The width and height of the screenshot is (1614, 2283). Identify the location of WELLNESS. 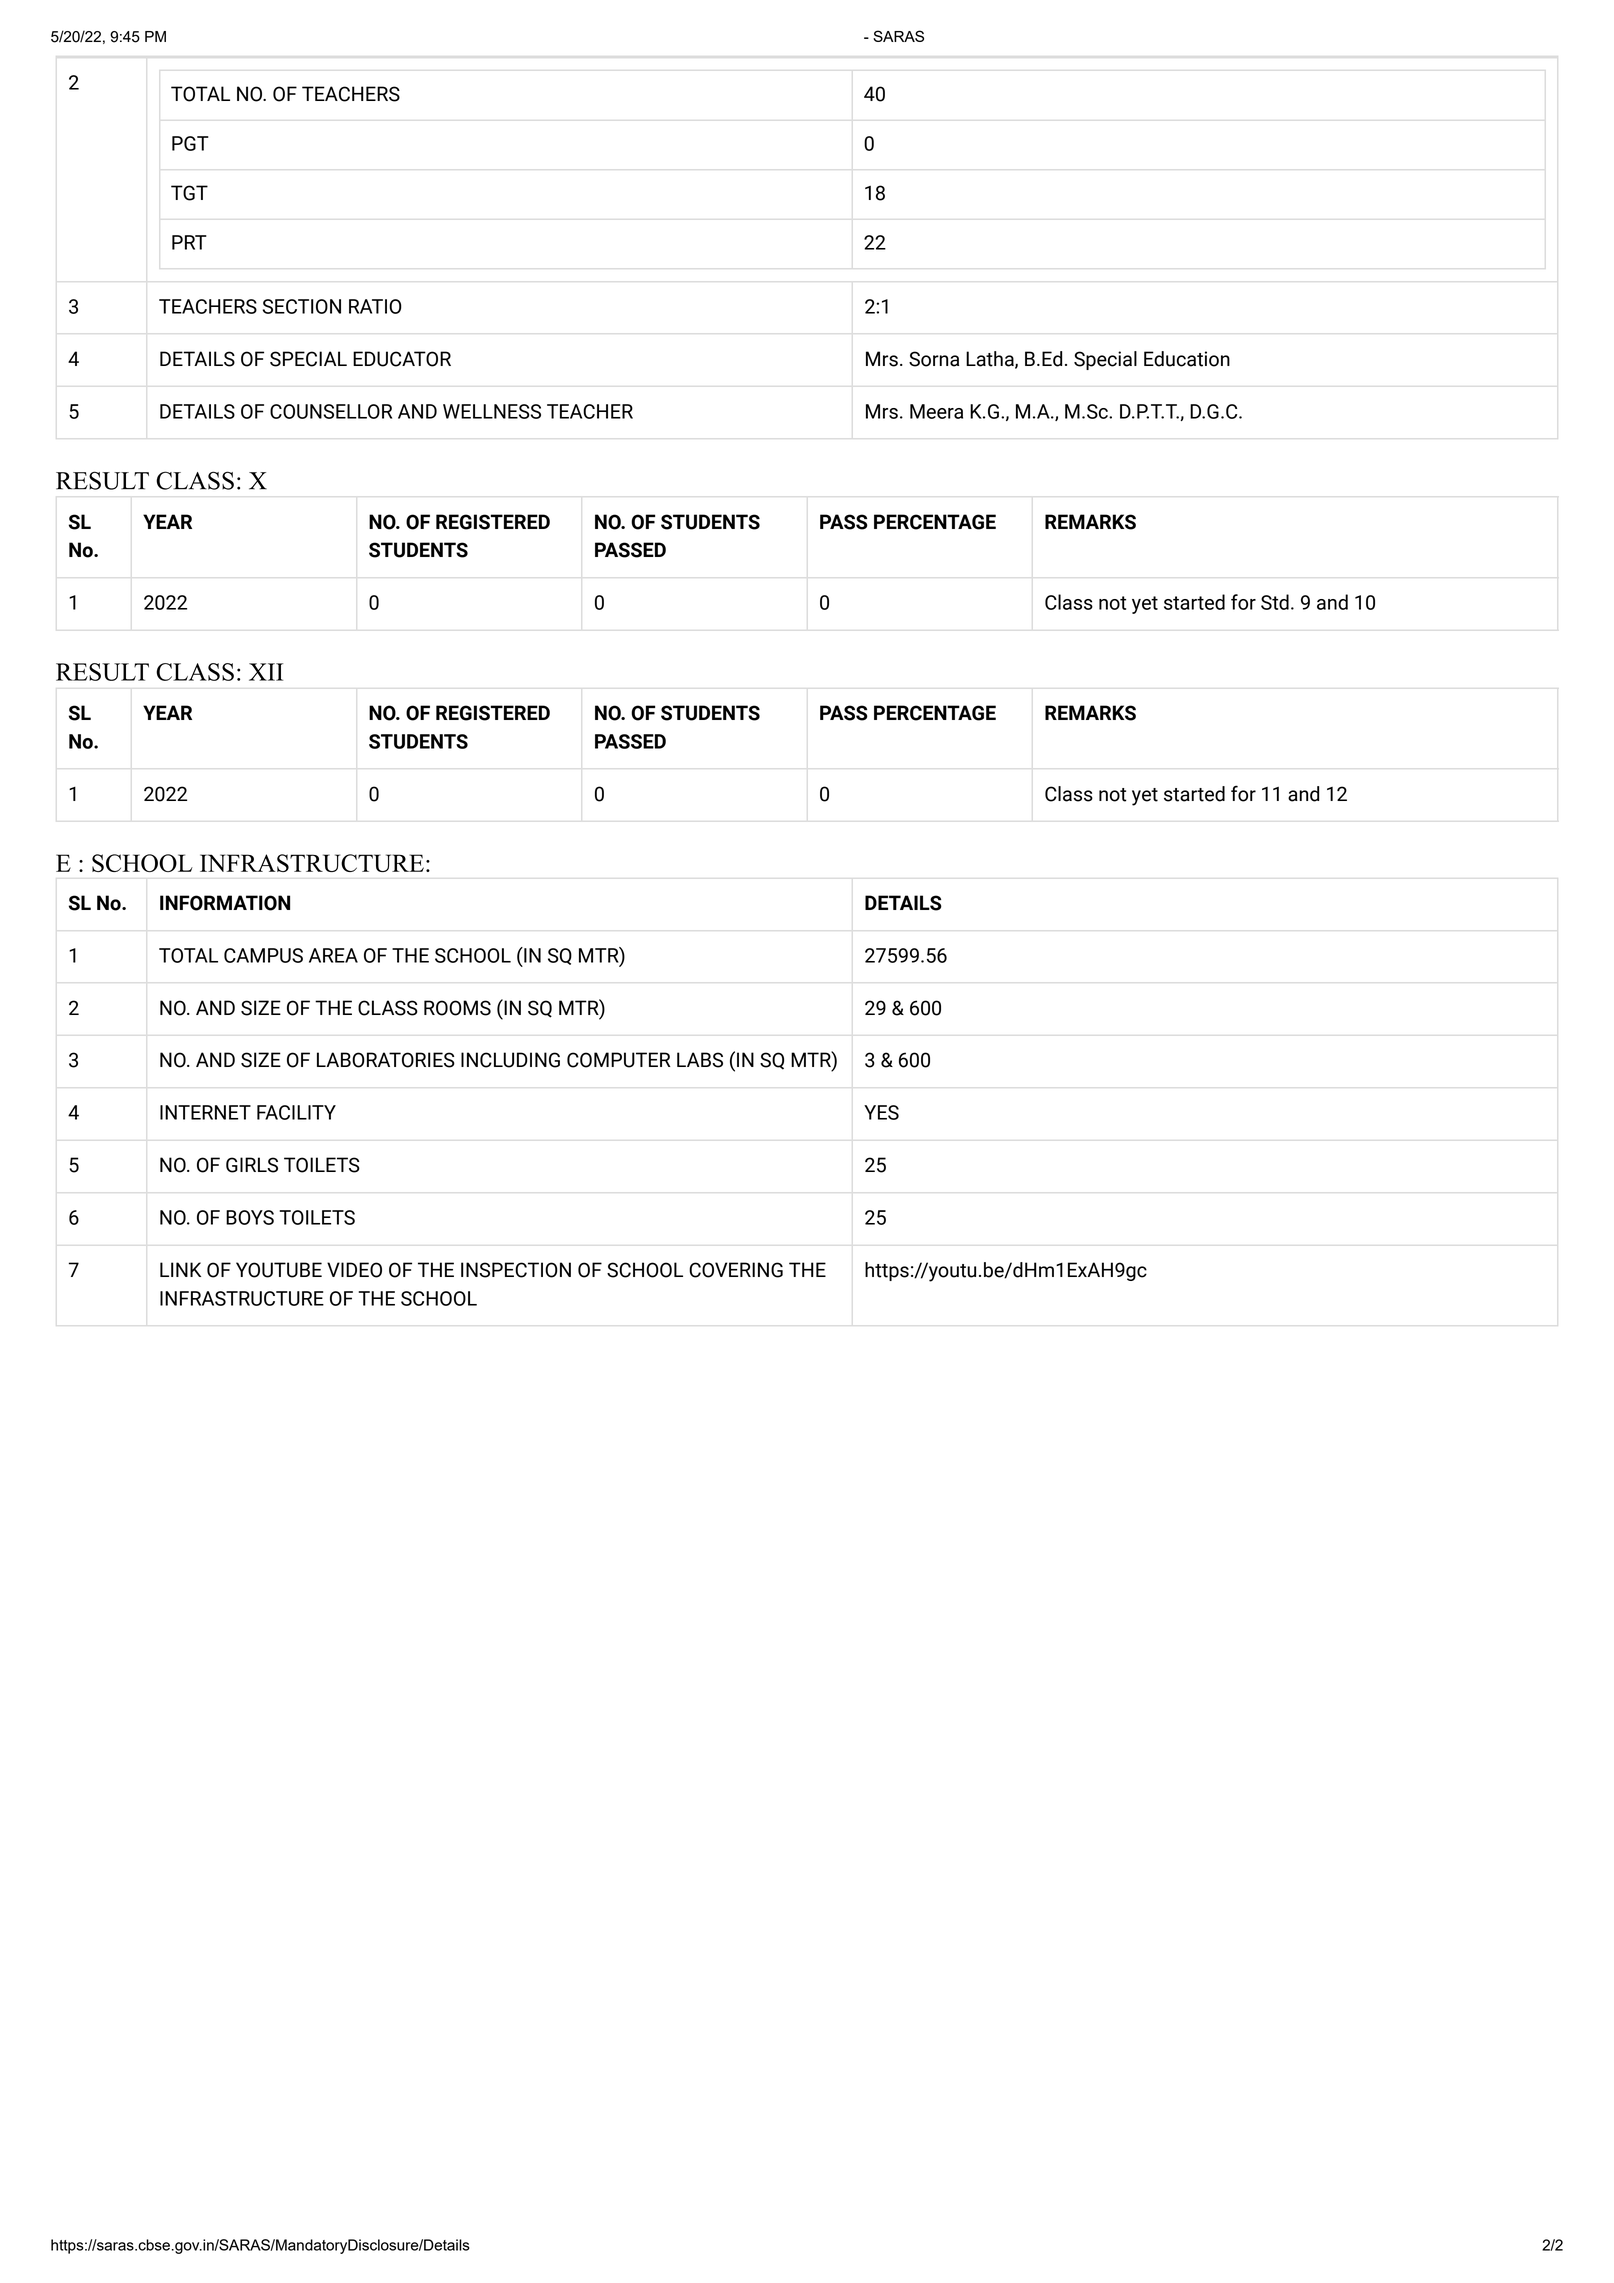
(492, 411).
